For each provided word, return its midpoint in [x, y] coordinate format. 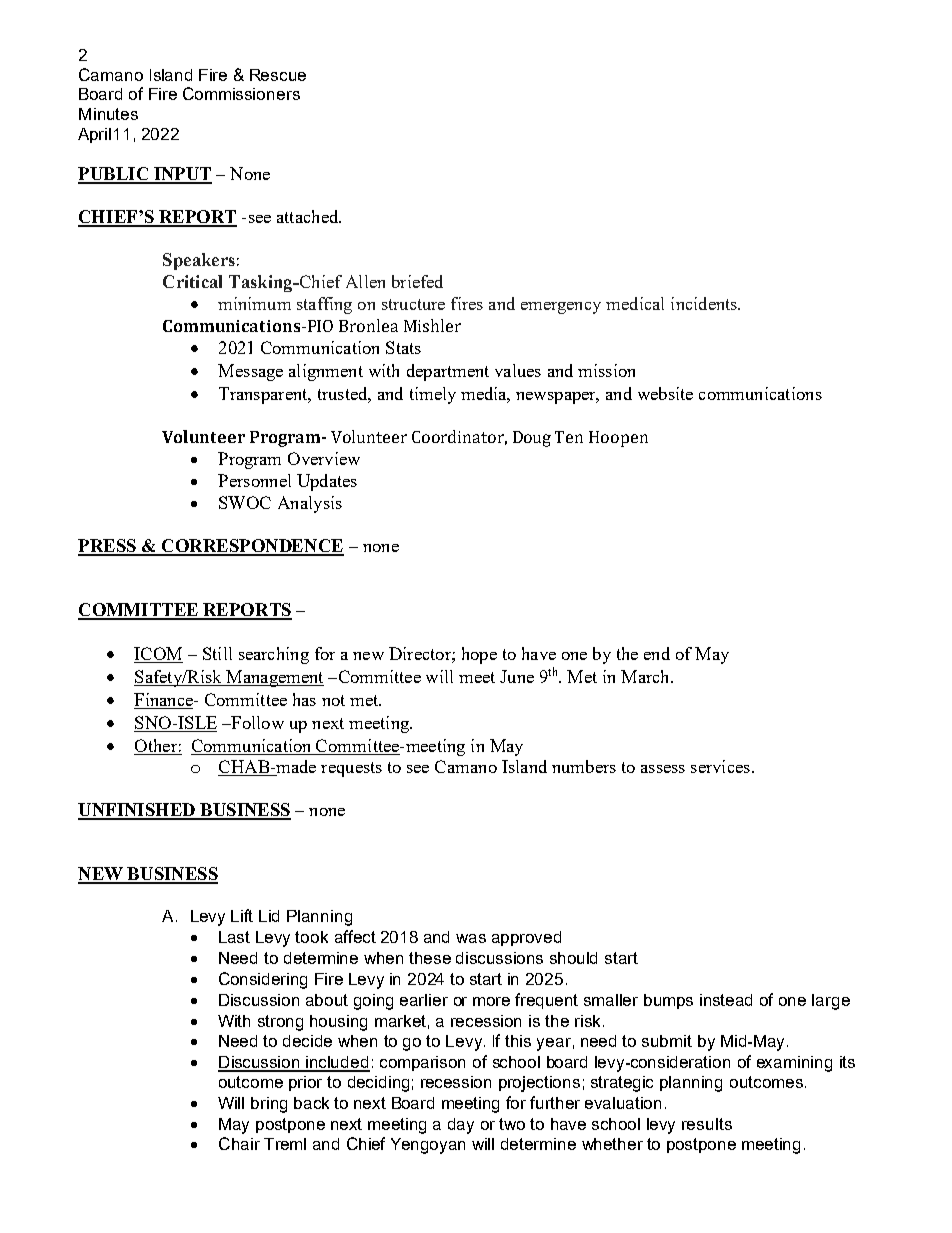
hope [479, 655]
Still [217, 653]
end [657, 653]
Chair [239, 1143]
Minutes [108, 114]
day [461, 1126]
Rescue [278, 75]
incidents [705, 303]
